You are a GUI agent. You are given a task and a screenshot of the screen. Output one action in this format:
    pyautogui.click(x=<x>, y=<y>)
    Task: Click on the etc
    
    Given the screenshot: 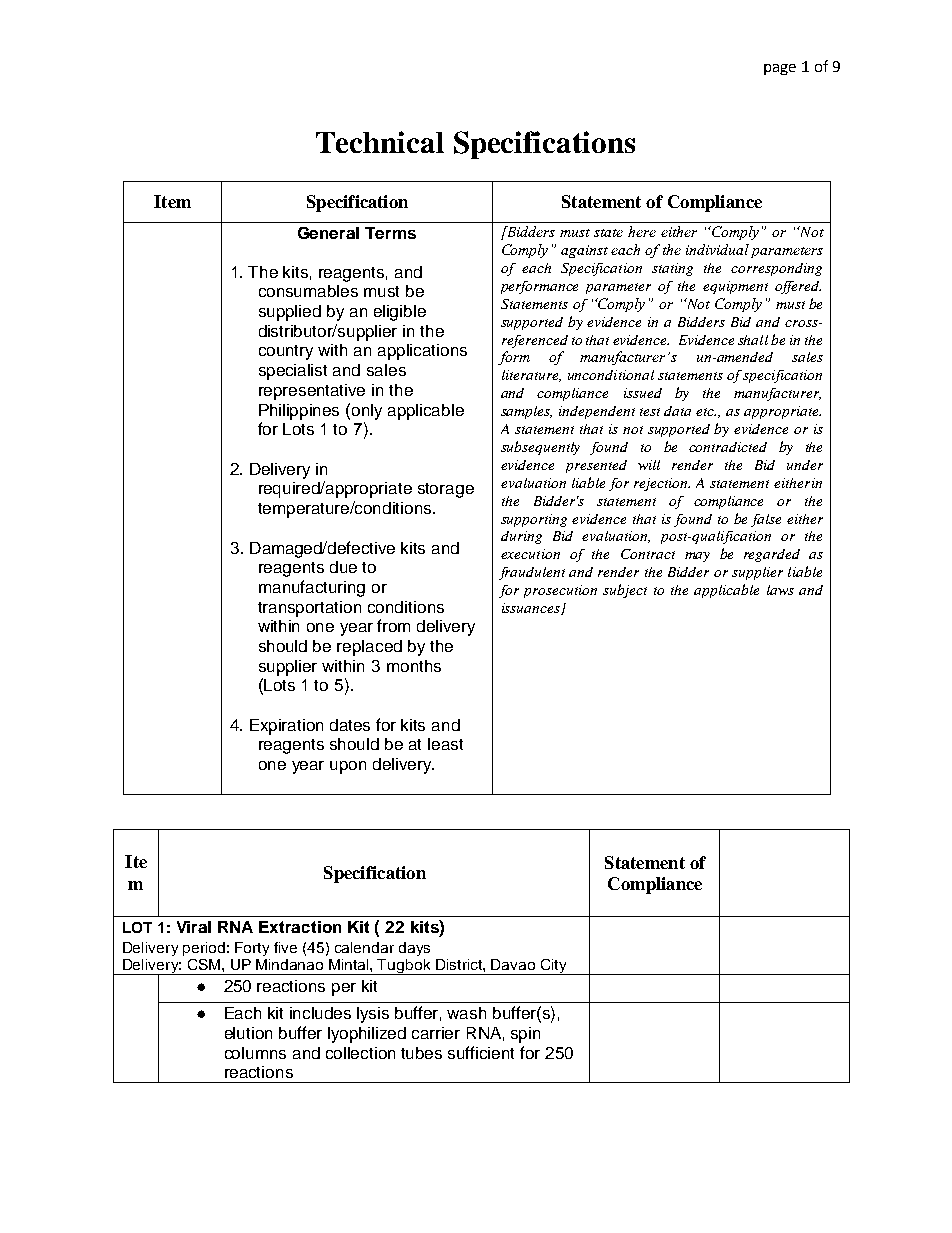 What is the action you would take?
    pyautogui.click(x=706, y=412)
